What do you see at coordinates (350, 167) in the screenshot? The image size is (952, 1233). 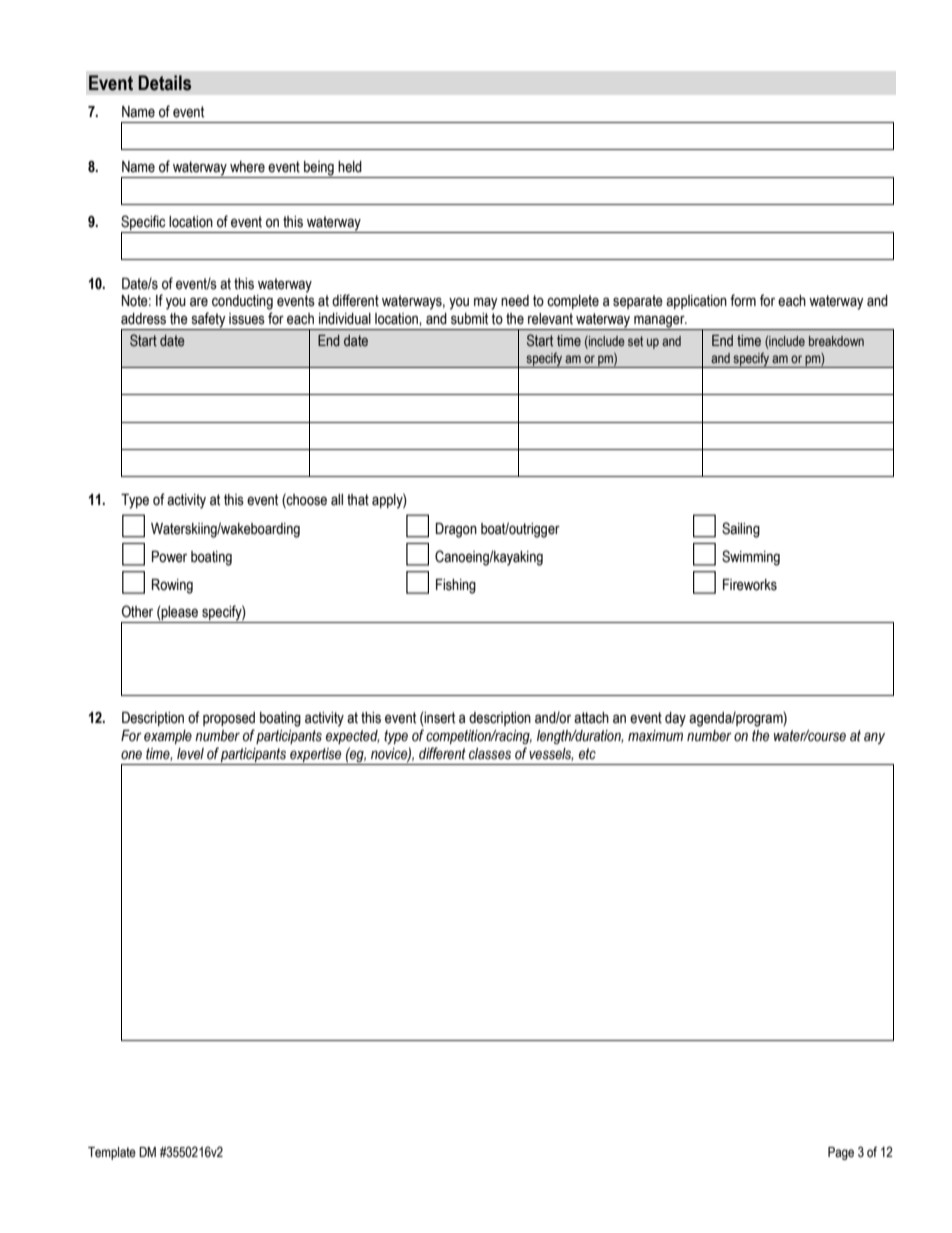 I see `held` at bounding box center [350, 167].
